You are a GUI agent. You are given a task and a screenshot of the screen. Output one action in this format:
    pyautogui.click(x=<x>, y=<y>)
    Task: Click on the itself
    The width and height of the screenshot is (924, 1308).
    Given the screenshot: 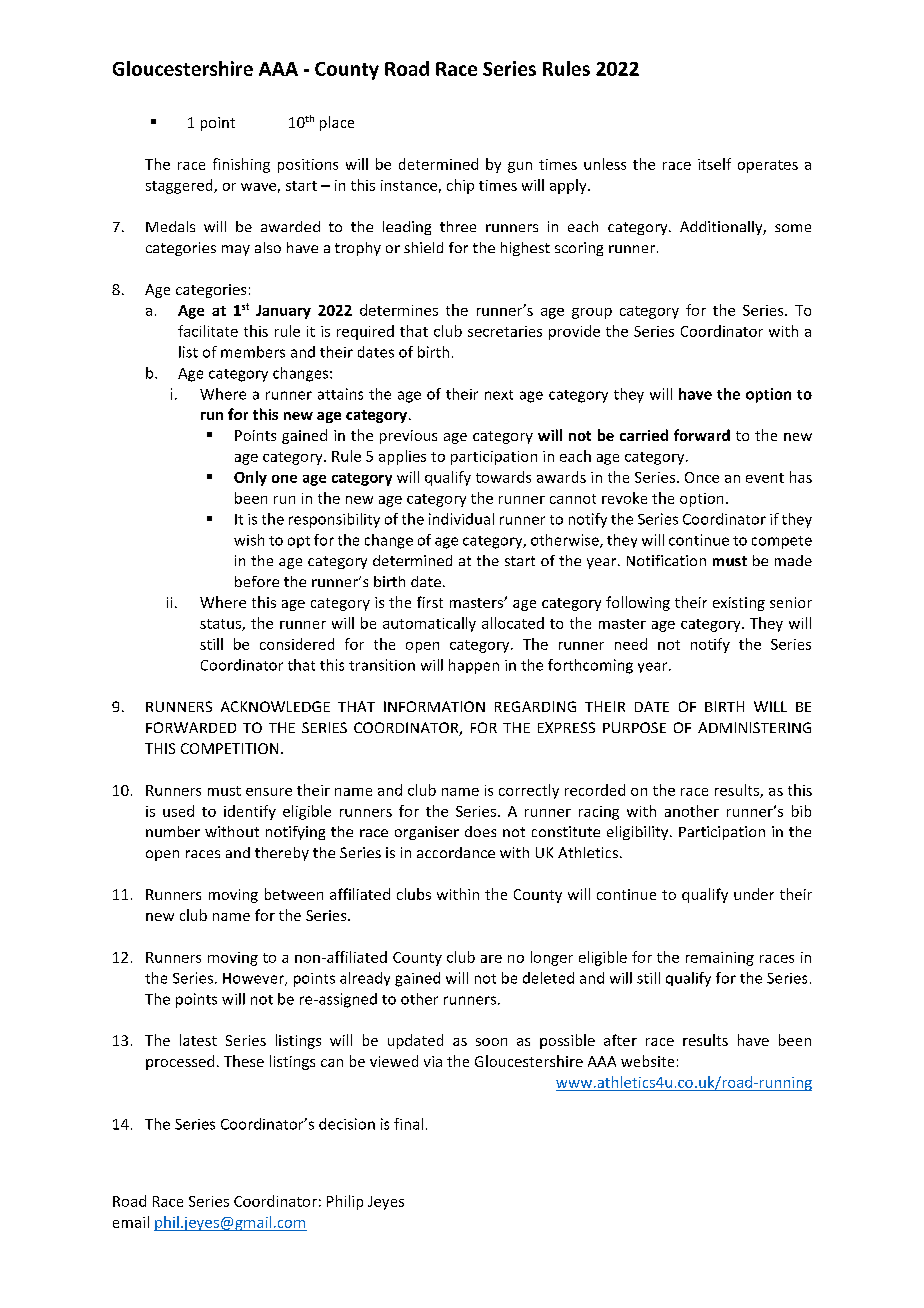 What is the action you would take?
    pyautogui.click(x=714, y=164)
